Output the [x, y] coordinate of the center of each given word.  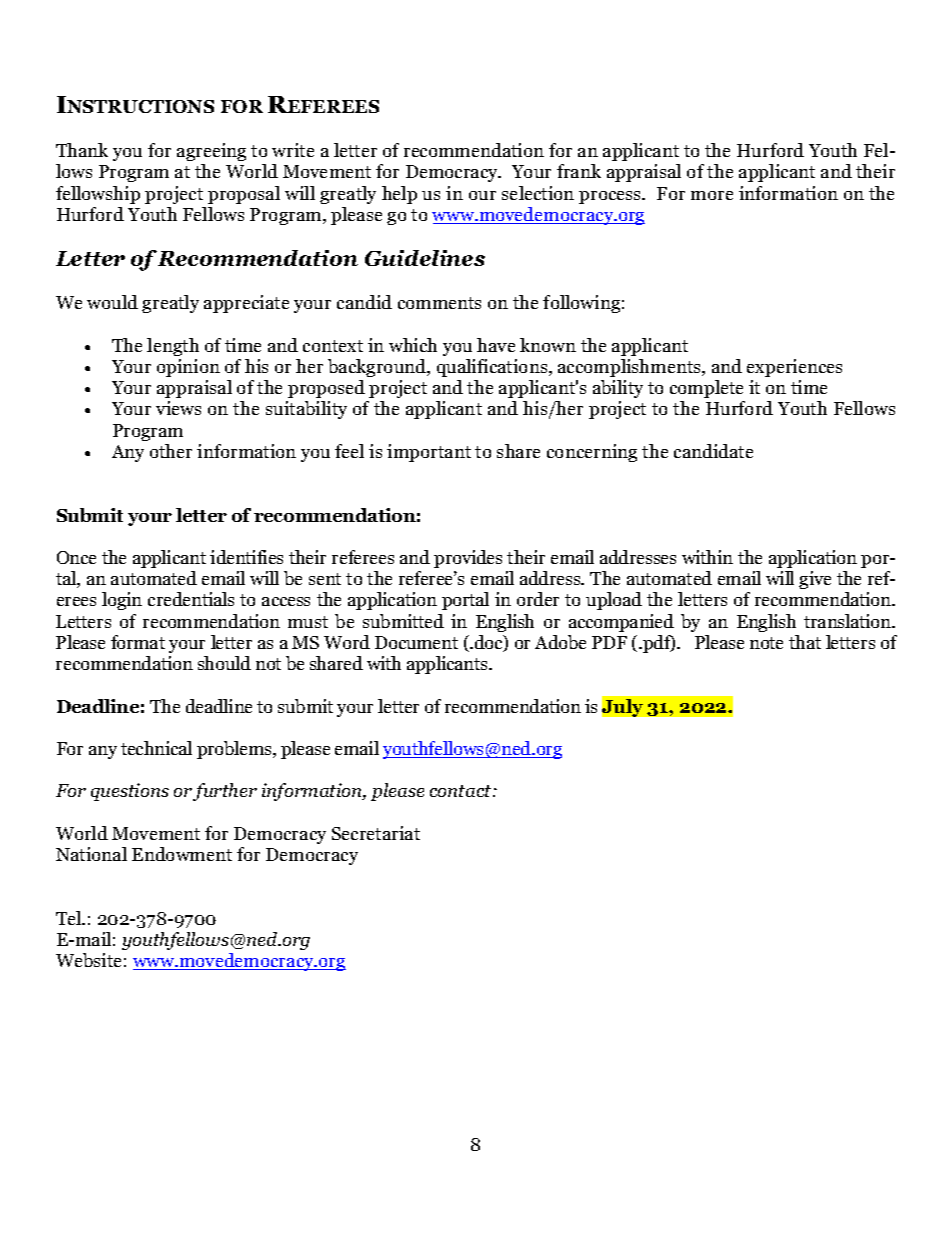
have [496, 345]
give [815, 580]
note [766, 643]
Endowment [182, 854]
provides [468, 559]
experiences [794, 368]
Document [416, 642]
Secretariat [376, 833]
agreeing [211, 152]
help [399, 195]
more [712, 195]
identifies [246, 557]
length [173, 347]
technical [156, 748]
